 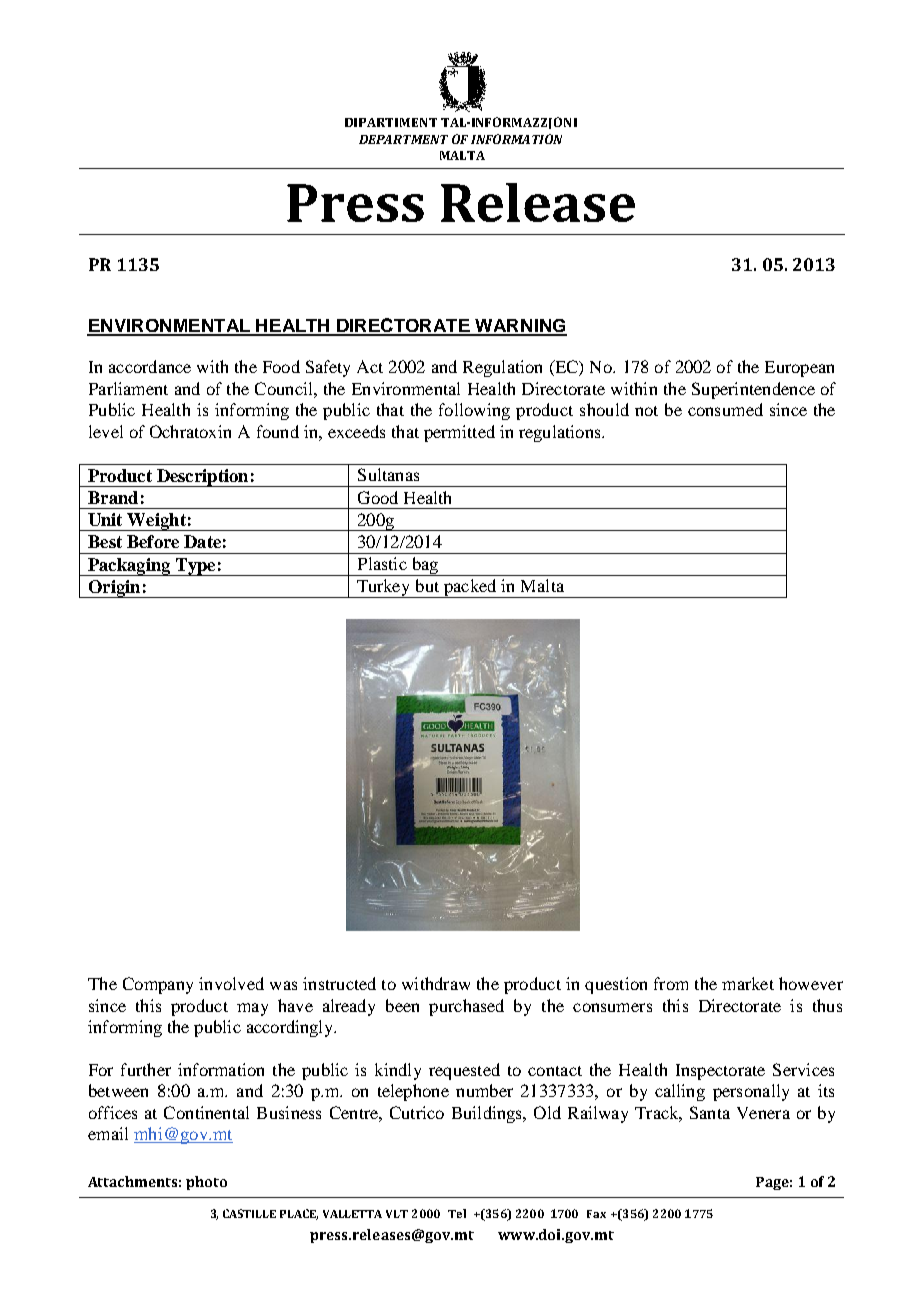 What do you see at coordinates (520, 327) in the page?
I see `WARNING` at bounding box center [520, 327].
